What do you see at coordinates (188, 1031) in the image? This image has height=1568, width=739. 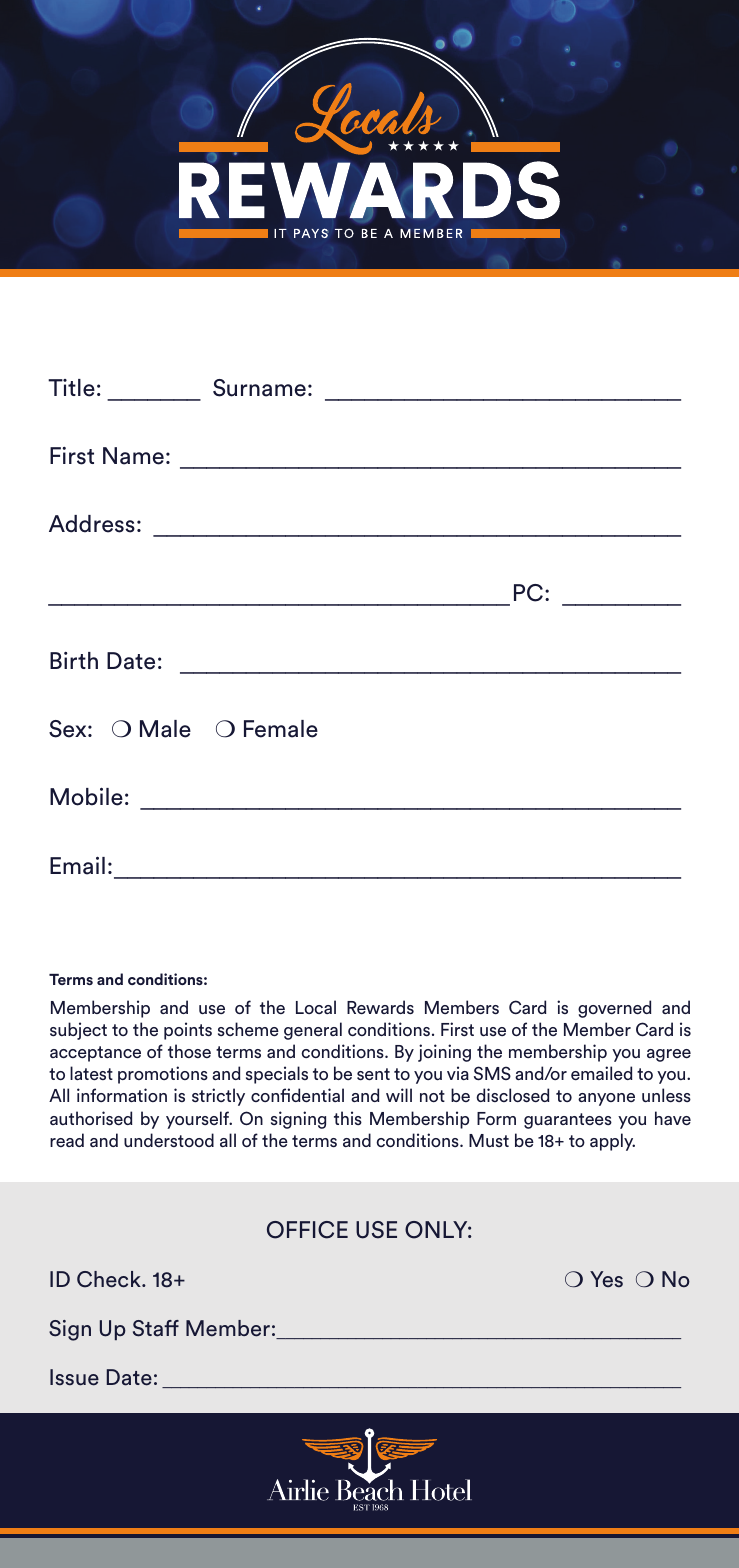 I see `points` at bounding box center [188, 1031].
